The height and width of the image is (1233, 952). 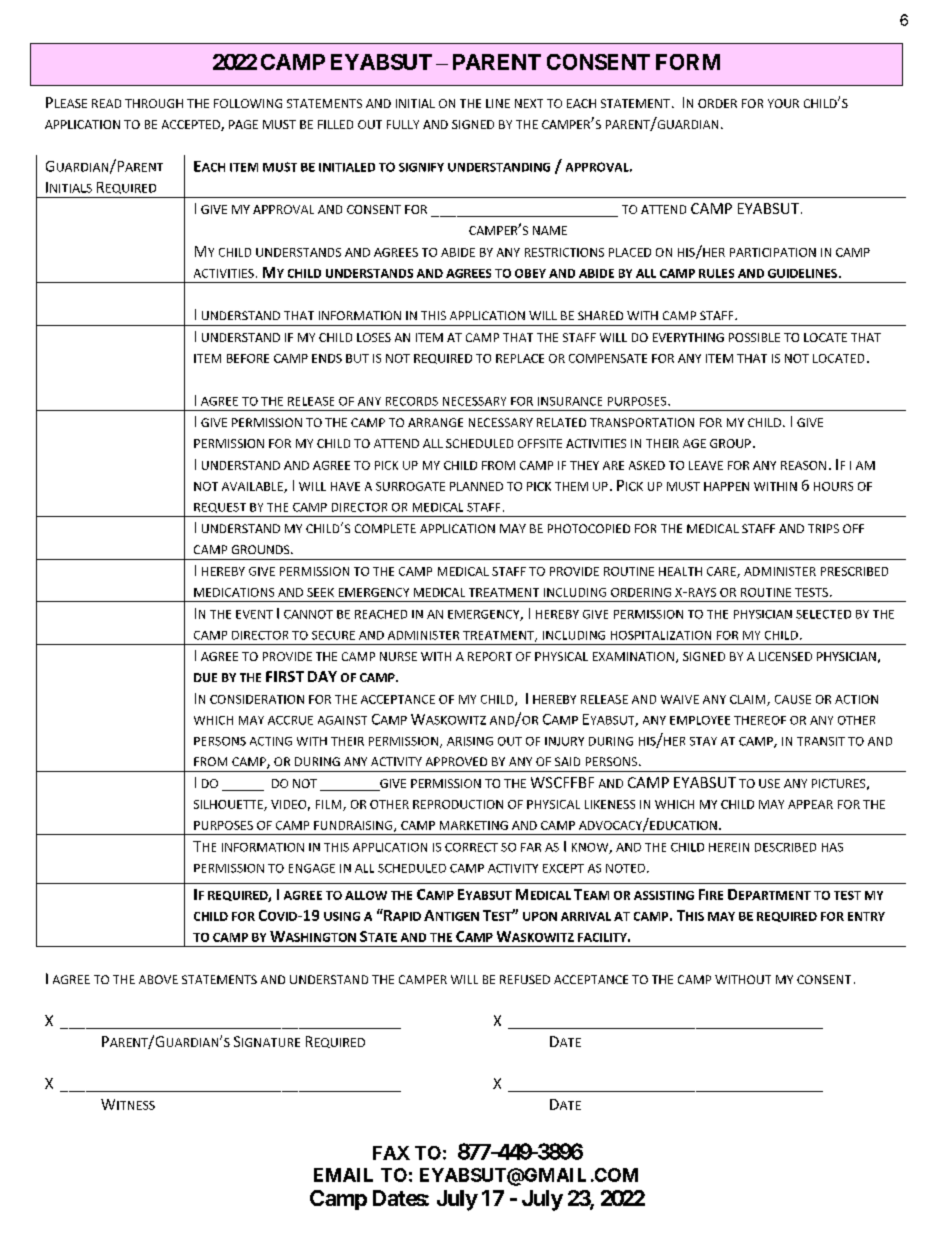 What do you see at coordinates (205, 677) in the image?
I see `DUE` at bounding box center [205, 677].
